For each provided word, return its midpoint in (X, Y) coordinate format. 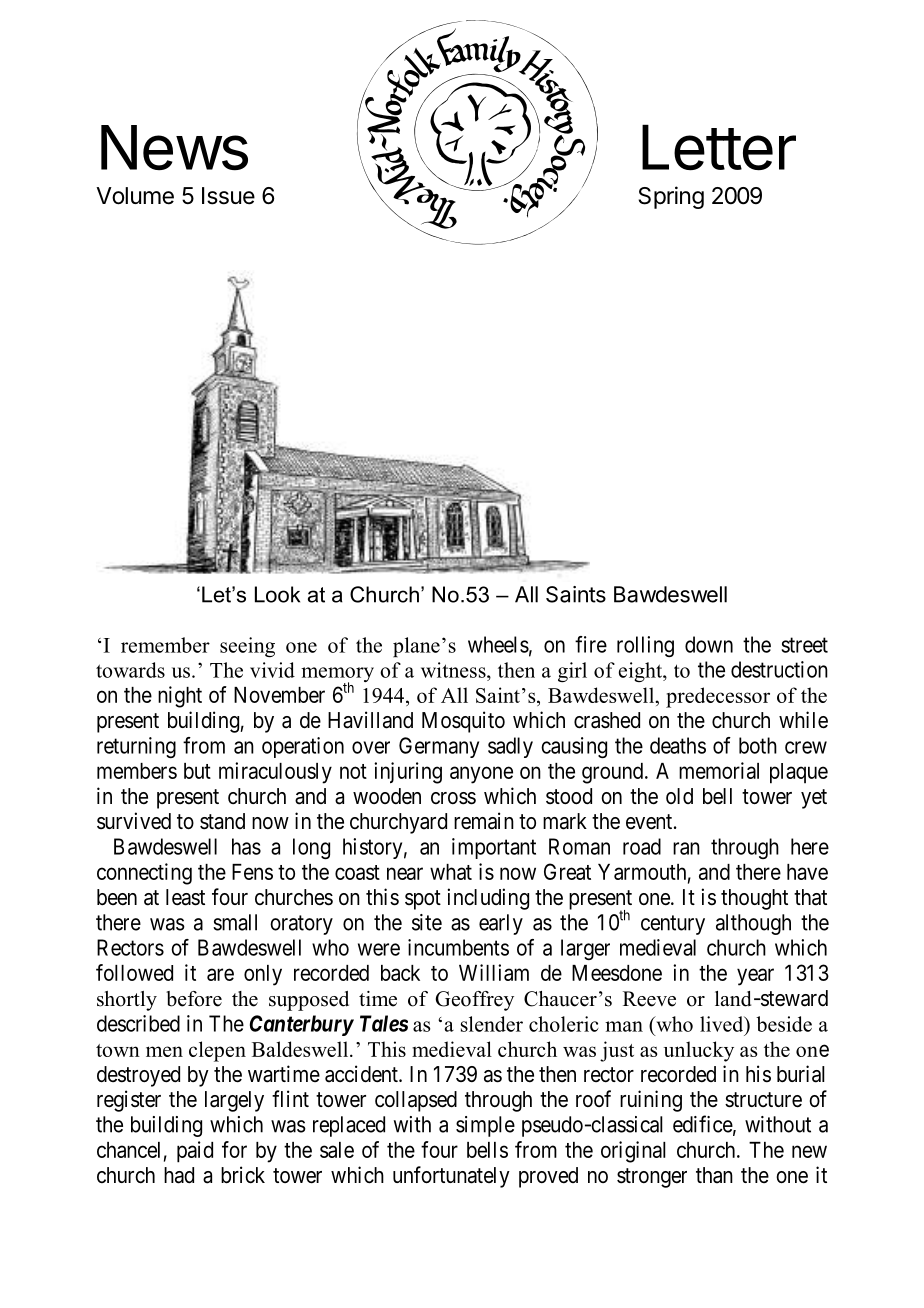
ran (686, 848)
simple (485, 1126)
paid (195, 1152)
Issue (228, 196)
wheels (498, 644)
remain (484, 821)
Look (277, 594)
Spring (671, 197)
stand (222, 821)
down (709, 644)
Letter (719, 147)
